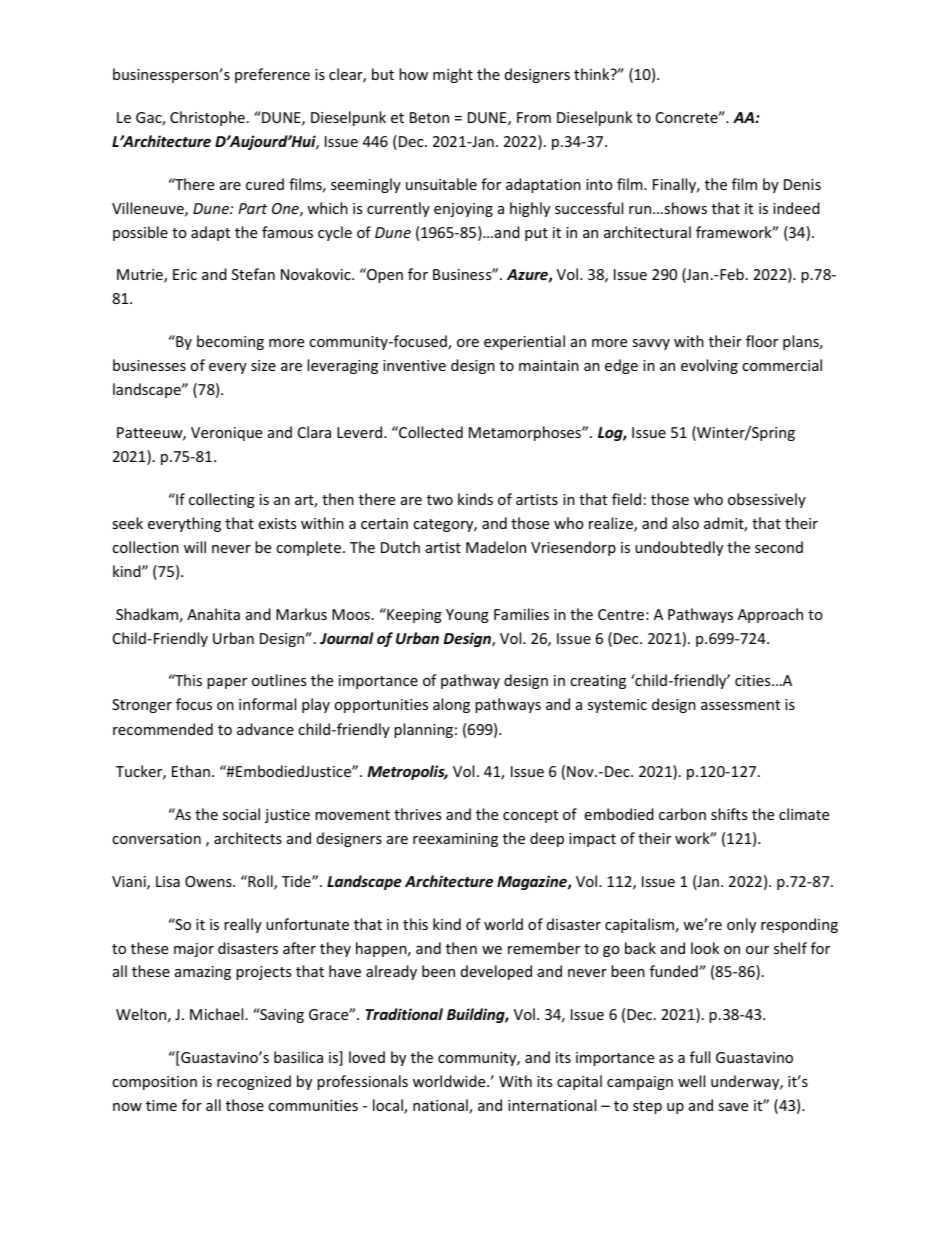 Image resolution: width=952 pixels, height=1233 pixels. Describe the element at coordinates (207, 118) in the document. I see `Christophe` at that location.
